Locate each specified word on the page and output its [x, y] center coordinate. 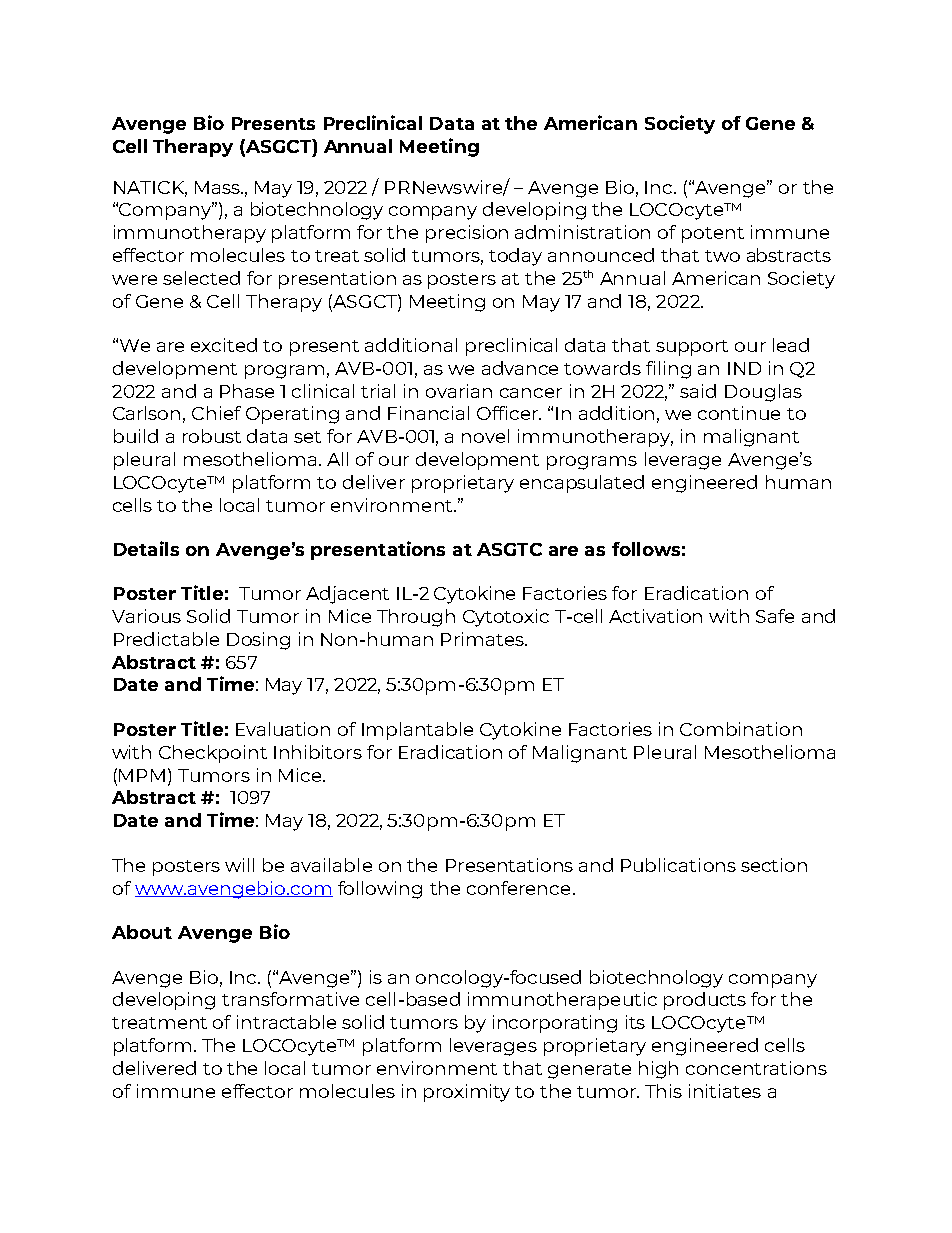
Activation [655, 616]
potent [713, 235]
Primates [483, 639]
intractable [286, 1022]
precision [467, 234]
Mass [218, 187]
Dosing [258, 641]
